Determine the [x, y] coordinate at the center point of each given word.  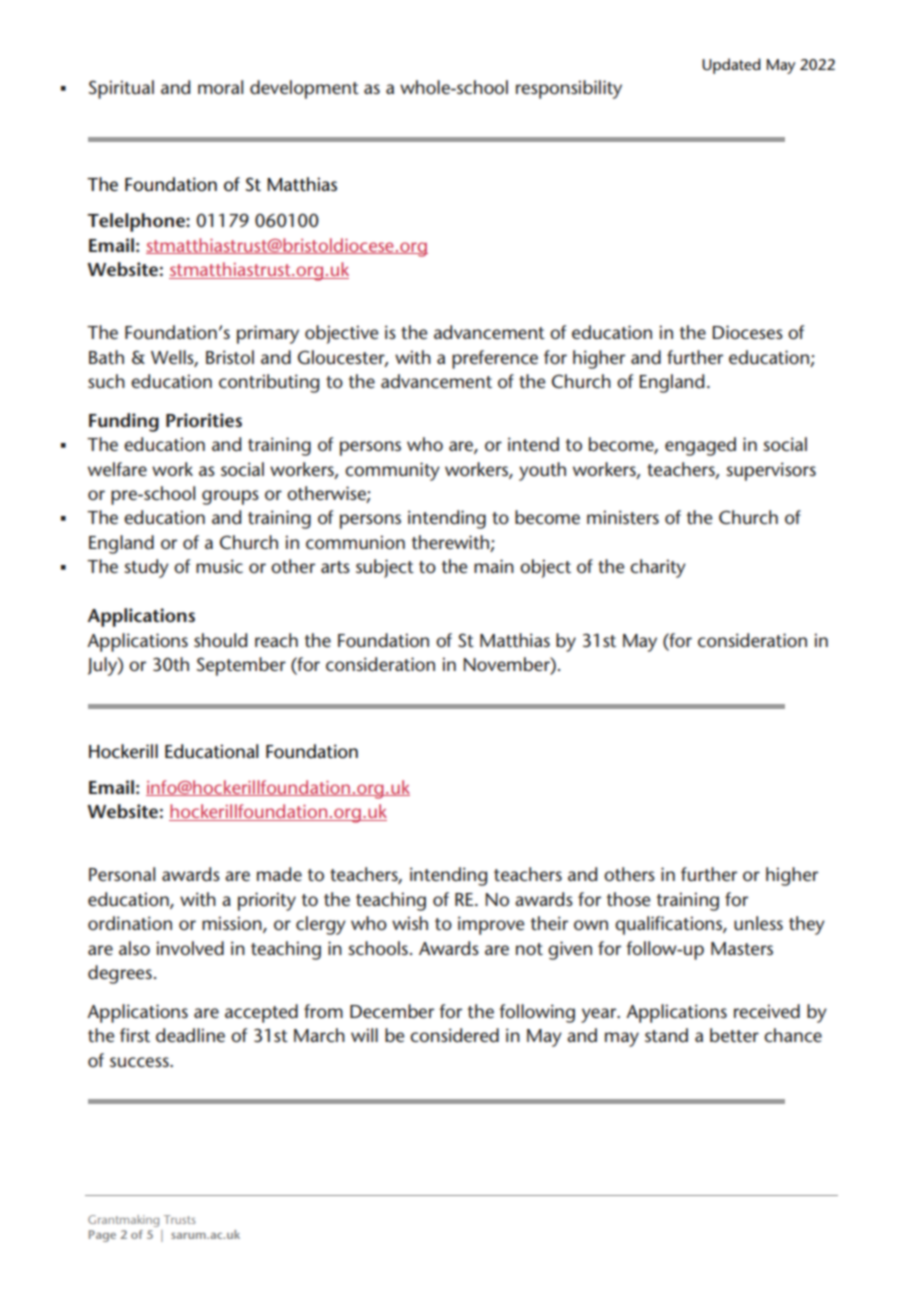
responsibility [569, 89]
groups [230, 497]
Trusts [180, 1219]
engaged [700, 446]
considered [454, 1035]
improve [491, 925]
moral [220, 87]
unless [758, 923]
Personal [122, 874]
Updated [731, 66]
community [392, 471]
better [734, 1035]
